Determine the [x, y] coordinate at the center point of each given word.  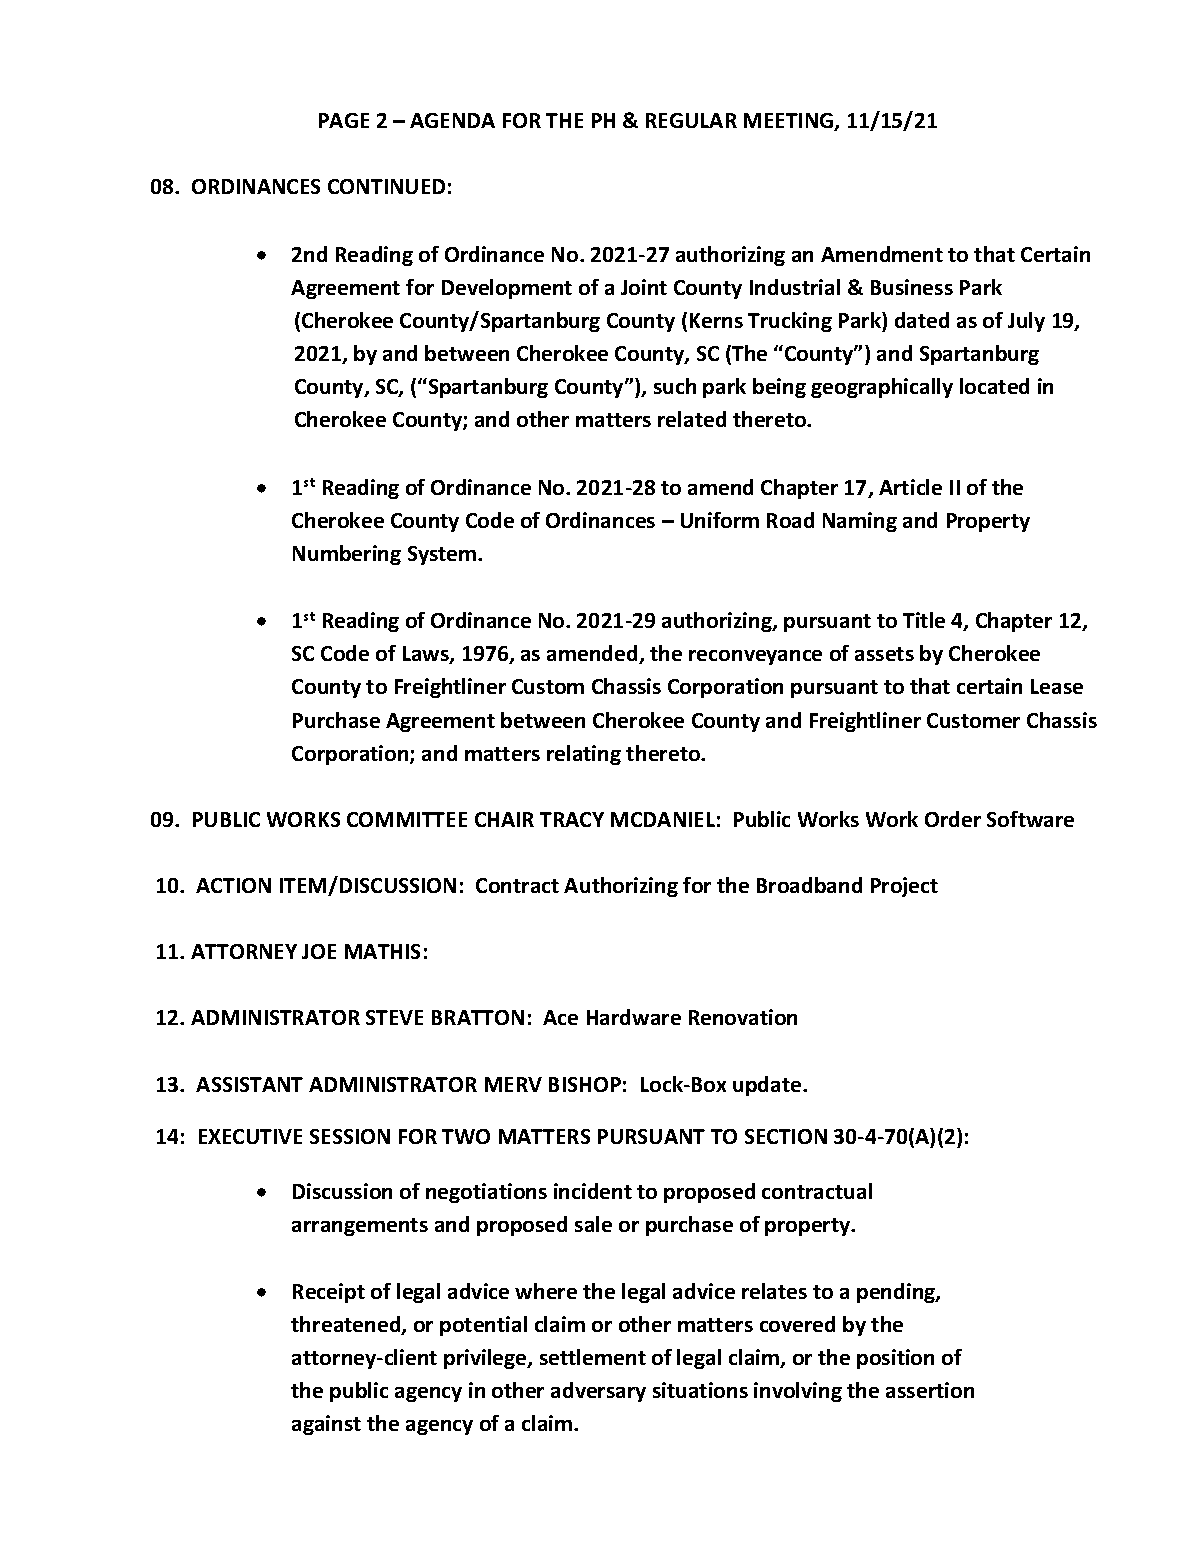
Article [910, 487]
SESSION [350, 1136]
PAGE [344, 120]
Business [912, 287]
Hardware [634, 1017]
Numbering [347, 555]
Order [953, 819]
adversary [598, 1392]
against [326, 1425]
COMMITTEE [407, 819]
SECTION [786, 1136]
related [692, 419]
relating [584, 755]
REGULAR [691, 120]
